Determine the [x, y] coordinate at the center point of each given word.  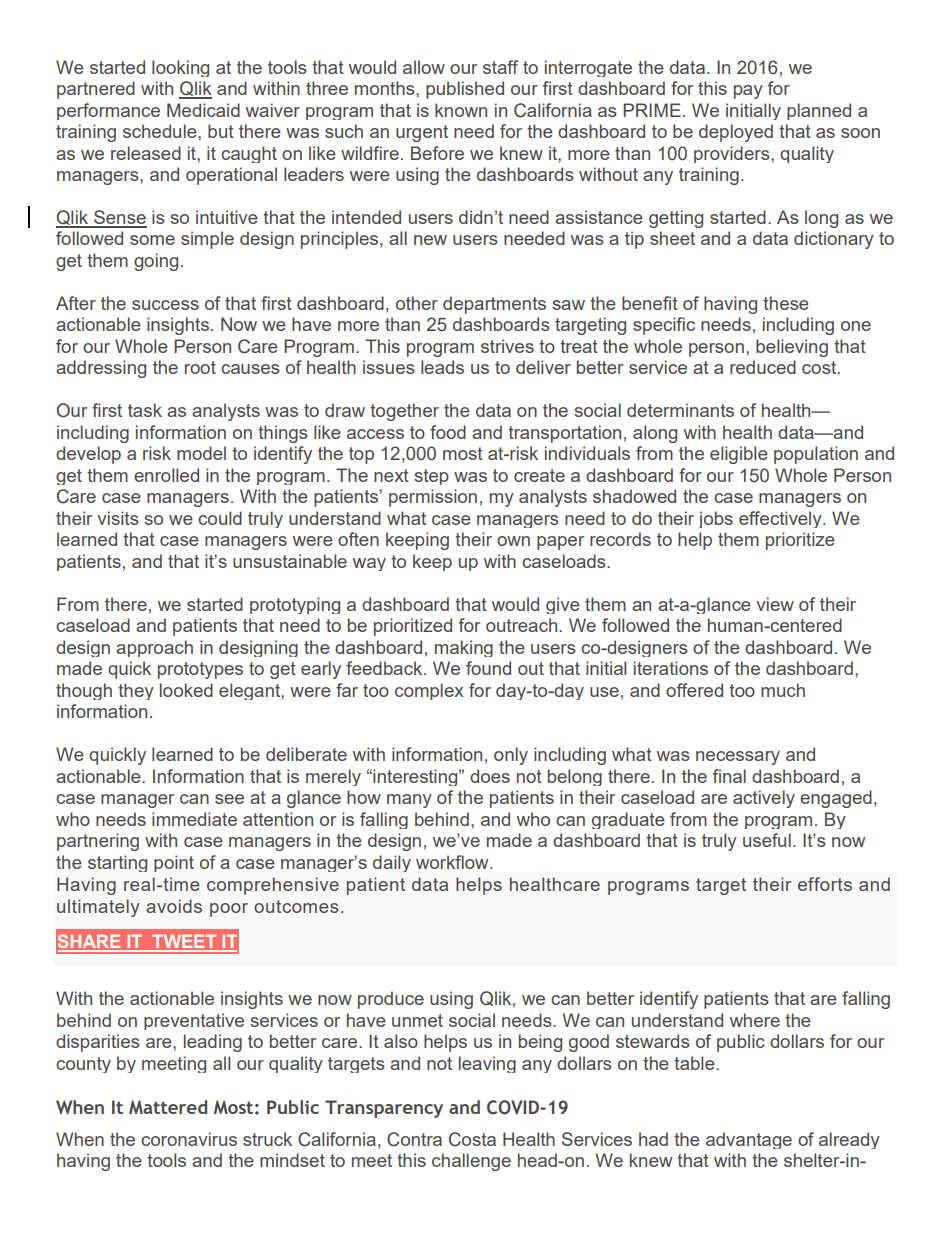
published [465, 90]
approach [154, 648]
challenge [471, 1162]
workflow [453, 862]
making [464, 648]
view [775, 604]
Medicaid [203, 110]
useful [767, 840]
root [200, 367]
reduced [763, 367]
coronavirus [189, 1139]
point [174, 863]
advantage [749, 1140]
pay [748, 92]
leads [442, 367]
